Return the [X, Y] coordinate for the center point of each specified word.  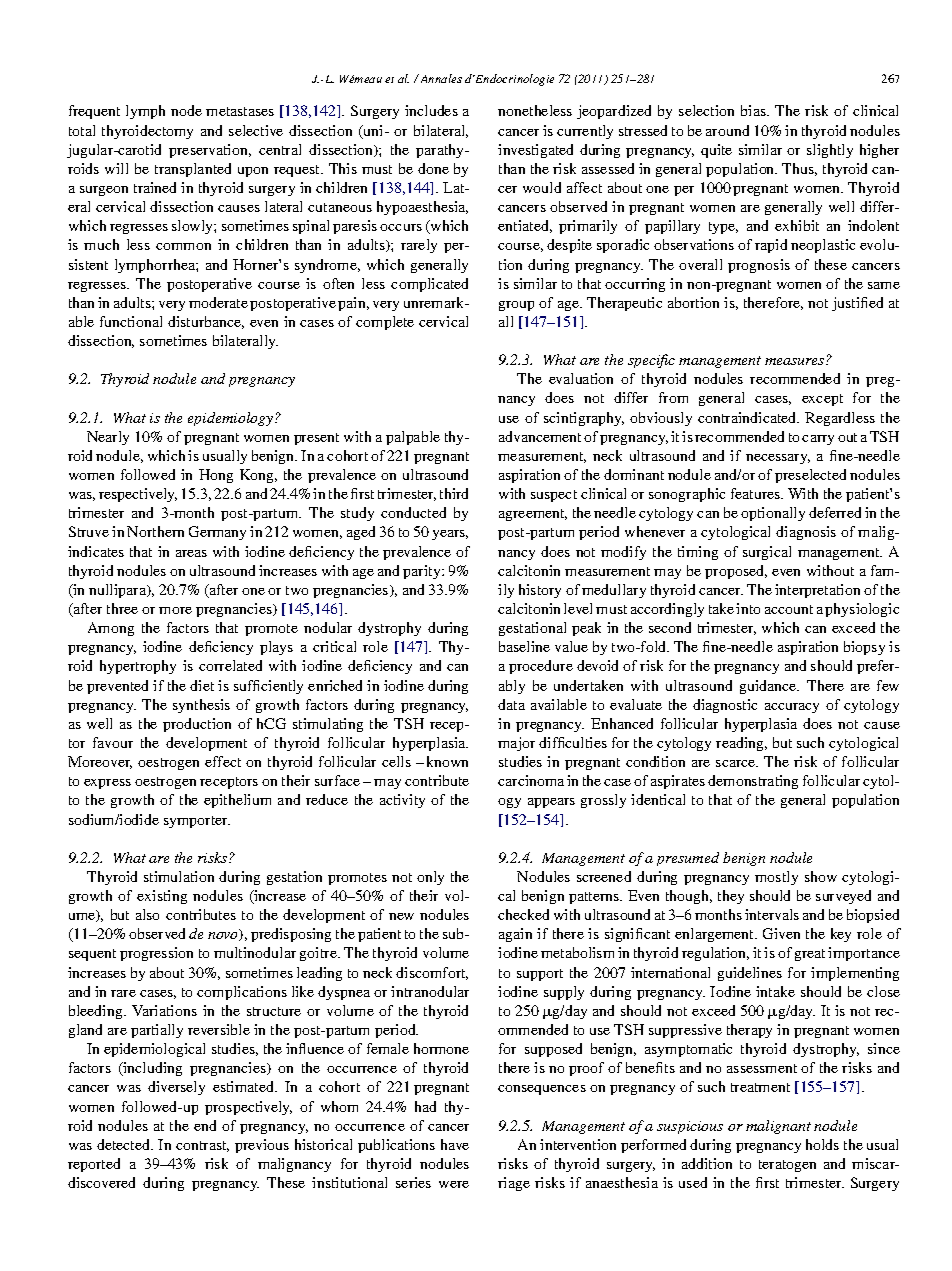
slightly [830, 151]
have [455, 1144]
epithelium [237, 801]
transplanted [193, 170]
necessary [778, 459]
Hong [216, 476]
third [454, 493]
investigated [535, 151]
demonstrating [753, 782]
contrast [202, 1146]
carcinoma [531, 780]
